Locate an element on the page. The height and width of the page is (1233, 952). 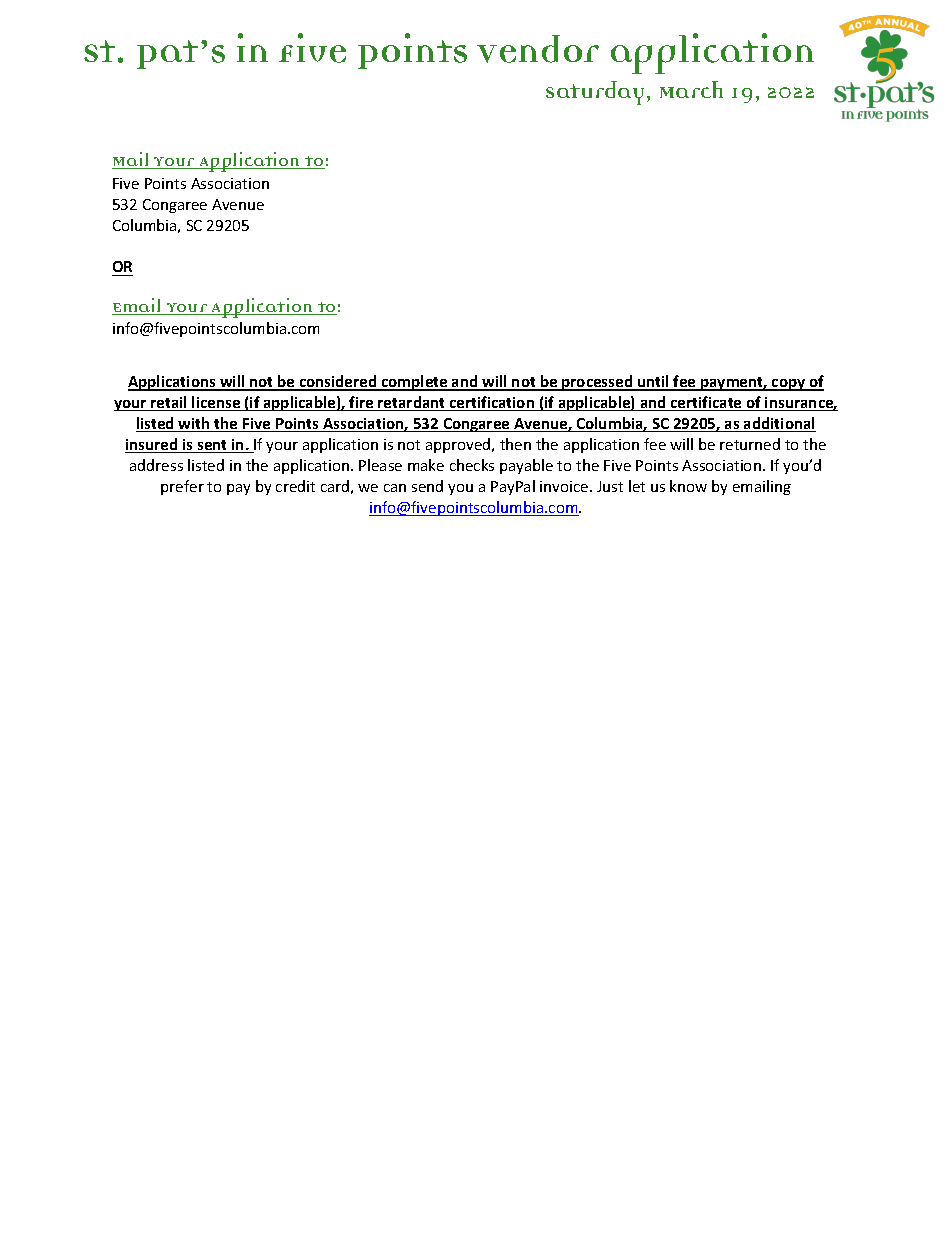
March is located at coordinates (691, 89).
